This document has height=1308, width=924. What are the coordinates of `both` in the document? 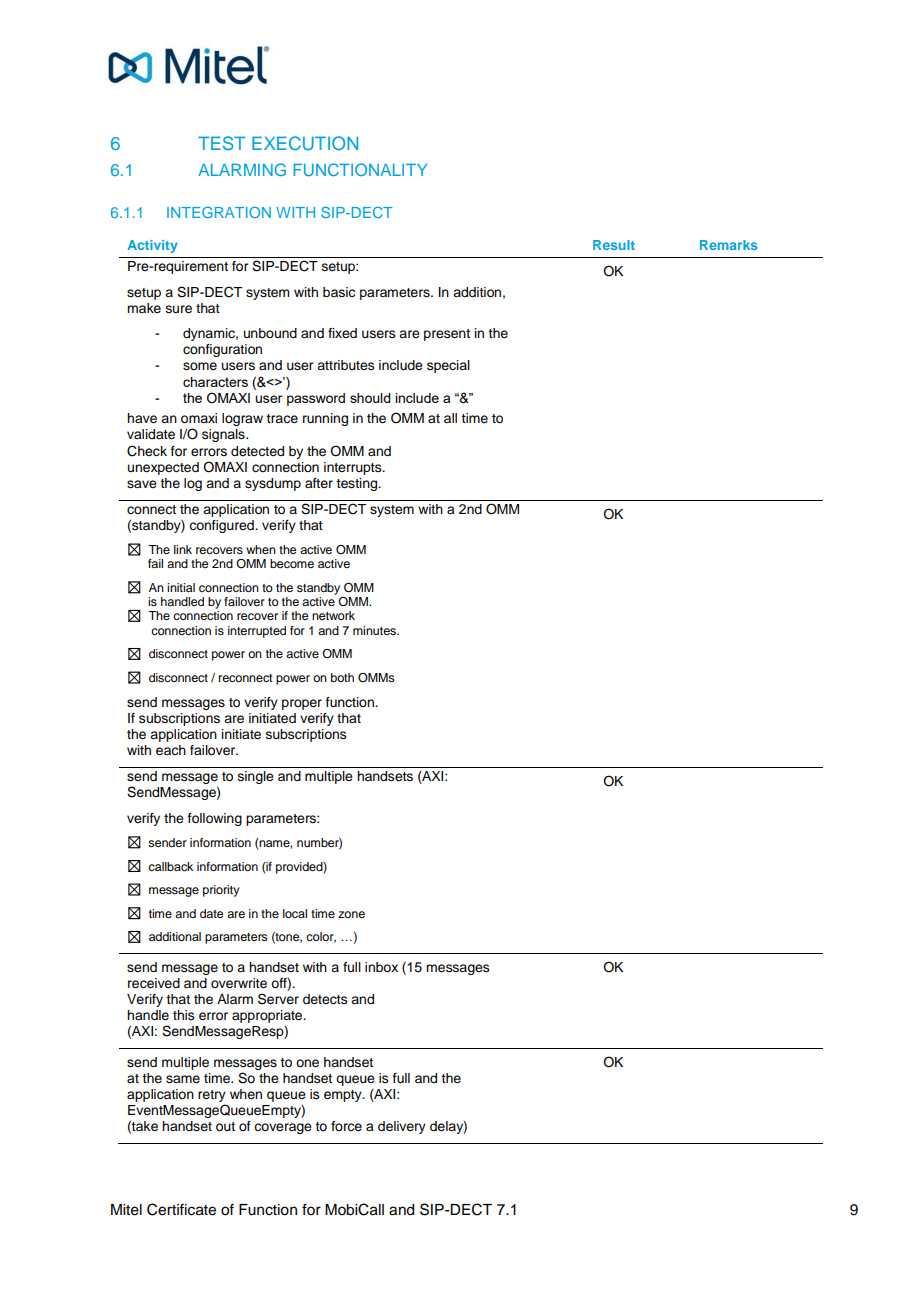 It's located at (342, 677).
